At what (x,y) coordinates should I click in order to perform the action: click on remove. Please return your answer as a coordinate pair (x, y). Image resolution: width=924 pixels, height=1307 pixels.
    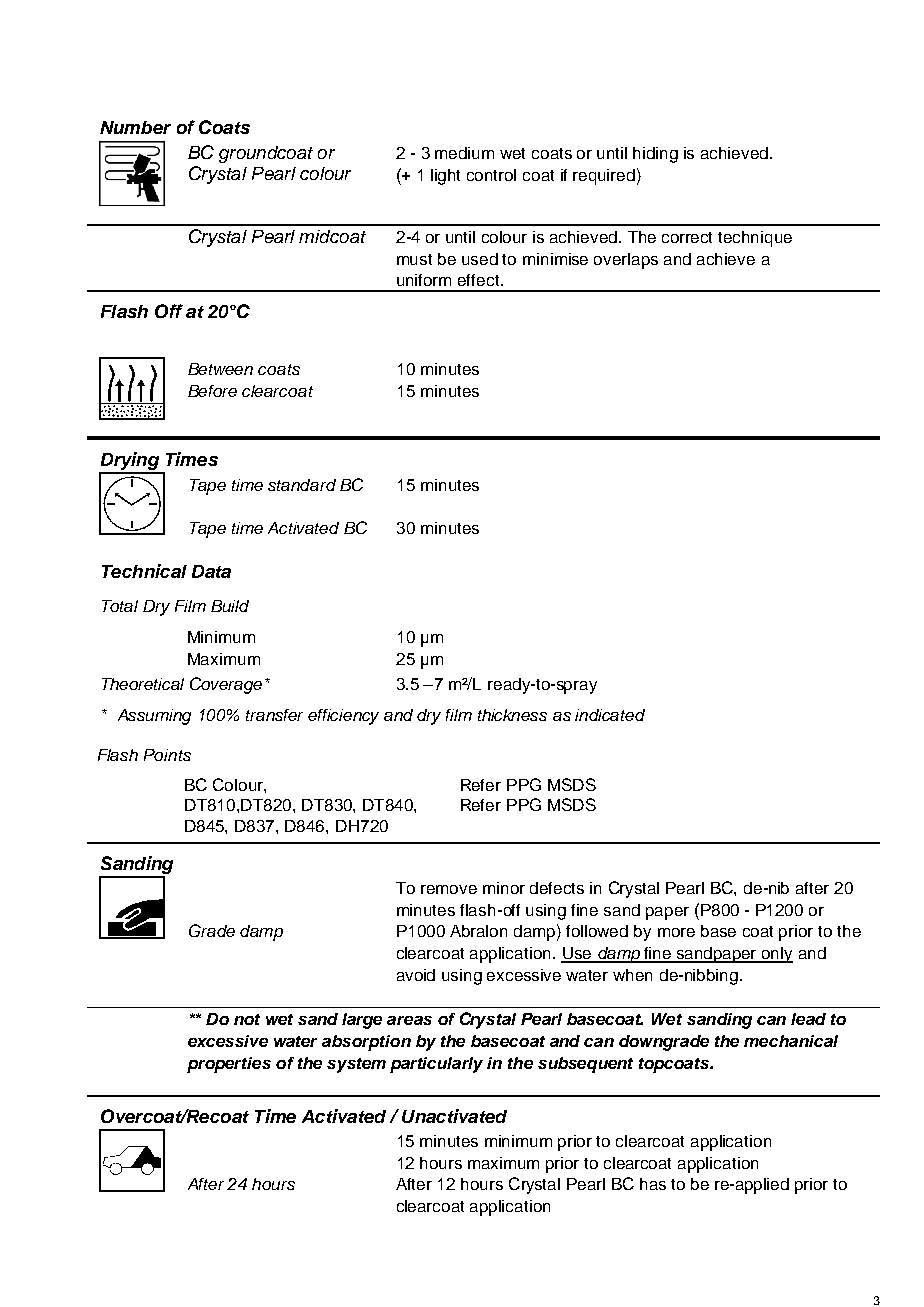
    Looking at the image, I should click on (449, 889).
